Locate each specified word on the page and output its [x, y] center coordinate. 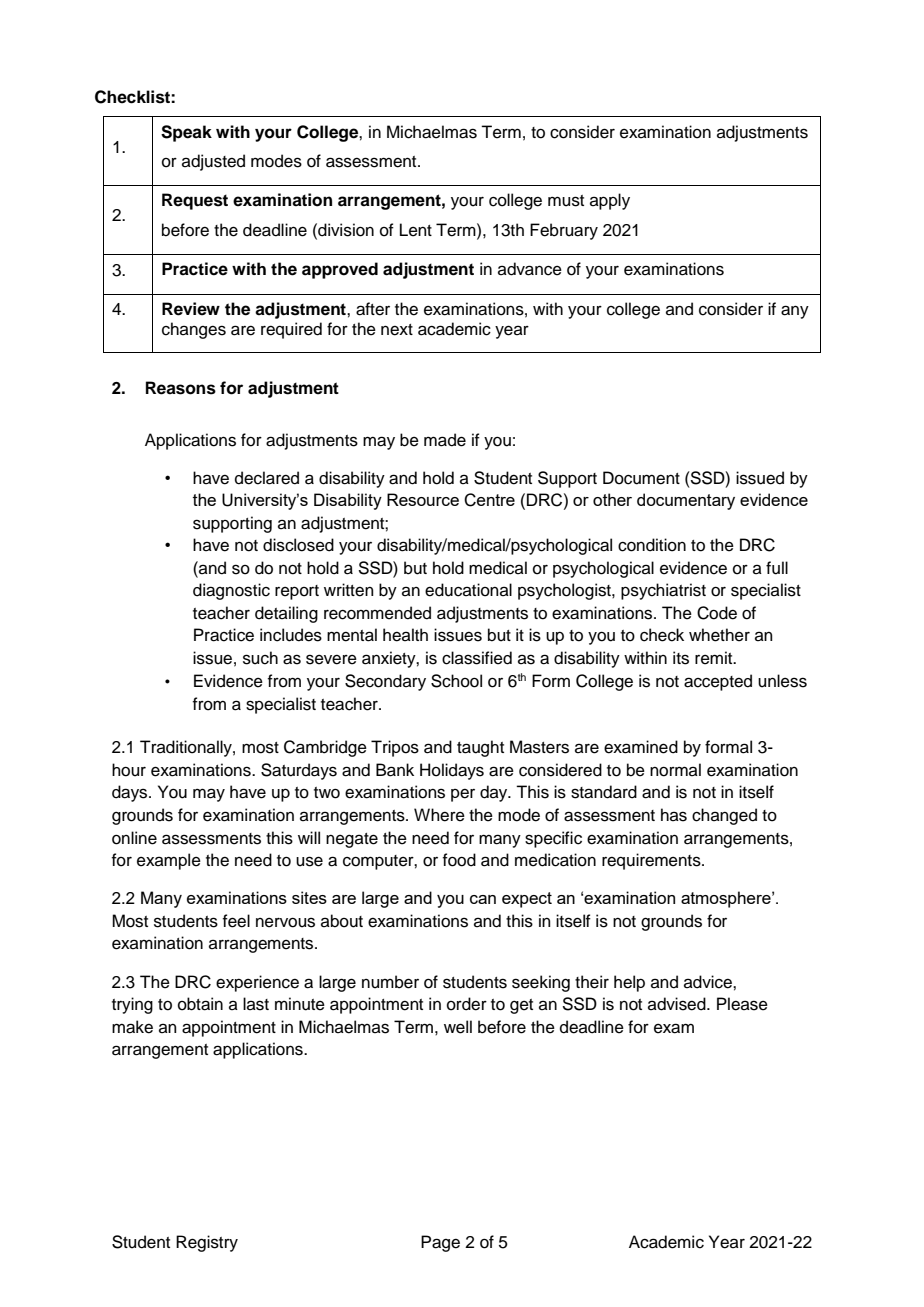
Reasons [181, 388]
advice [709, 982]
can [483, 899]
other [612, 499]
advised [678, 1004]
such [260, 658]
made [445, 440]
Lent [416, 230]
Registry [207, 1243]
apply [610, 201]
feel [236, 921]
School [456, 681]
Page [440, 1243]
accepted [718, 682]
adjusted [213, 162]
